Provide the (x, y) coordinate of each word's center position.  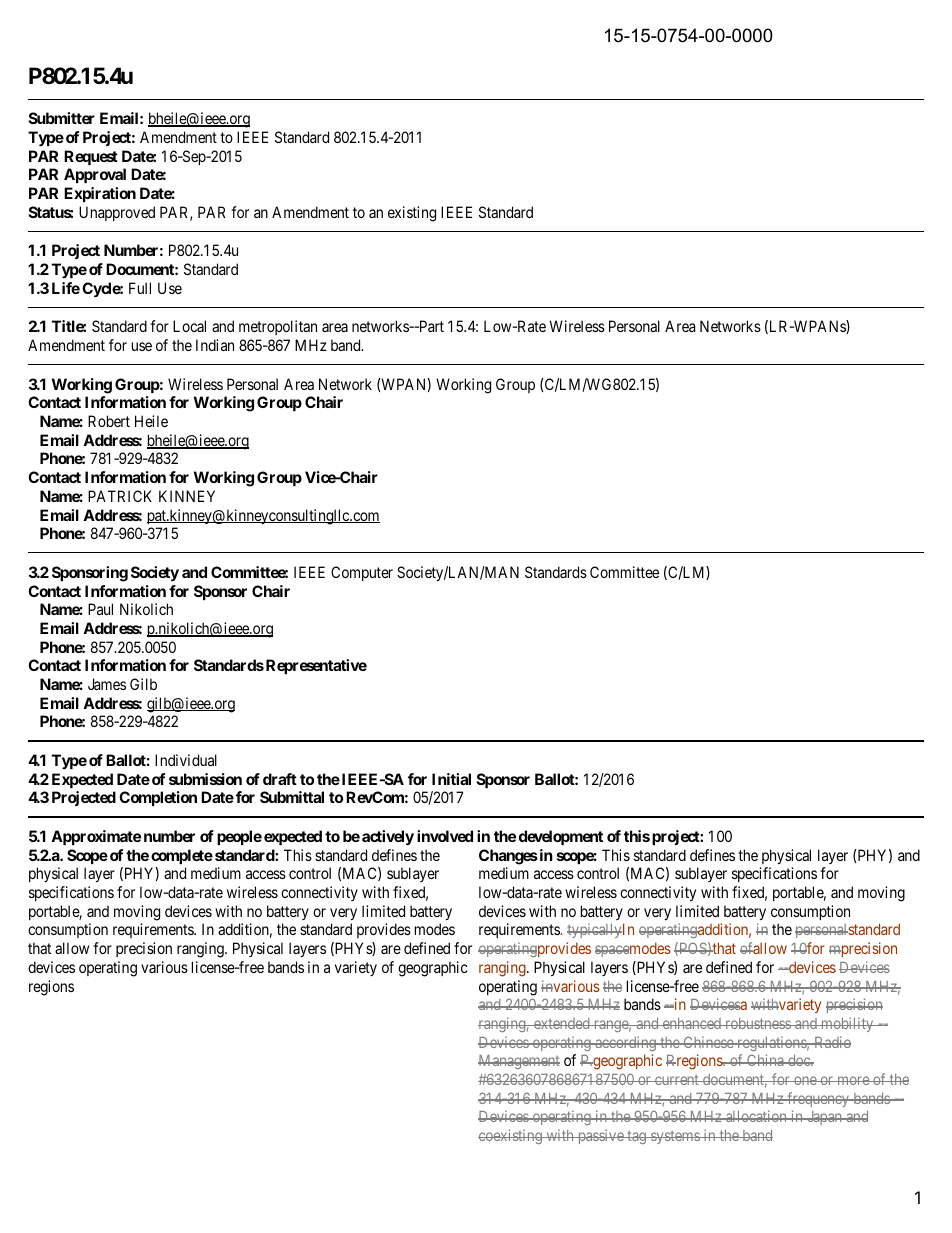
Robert (109, 421)
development (561, 837)
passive (600, 1136)
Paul (100, 609)
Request (91, 157)
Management (519, 1062)
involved (445, 836)
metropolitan (278, 327)
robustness (758, 1023)
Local (189, 326)
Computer (362, 573)
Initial (451, 779)
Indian (215, 345)
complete (182, 856)
